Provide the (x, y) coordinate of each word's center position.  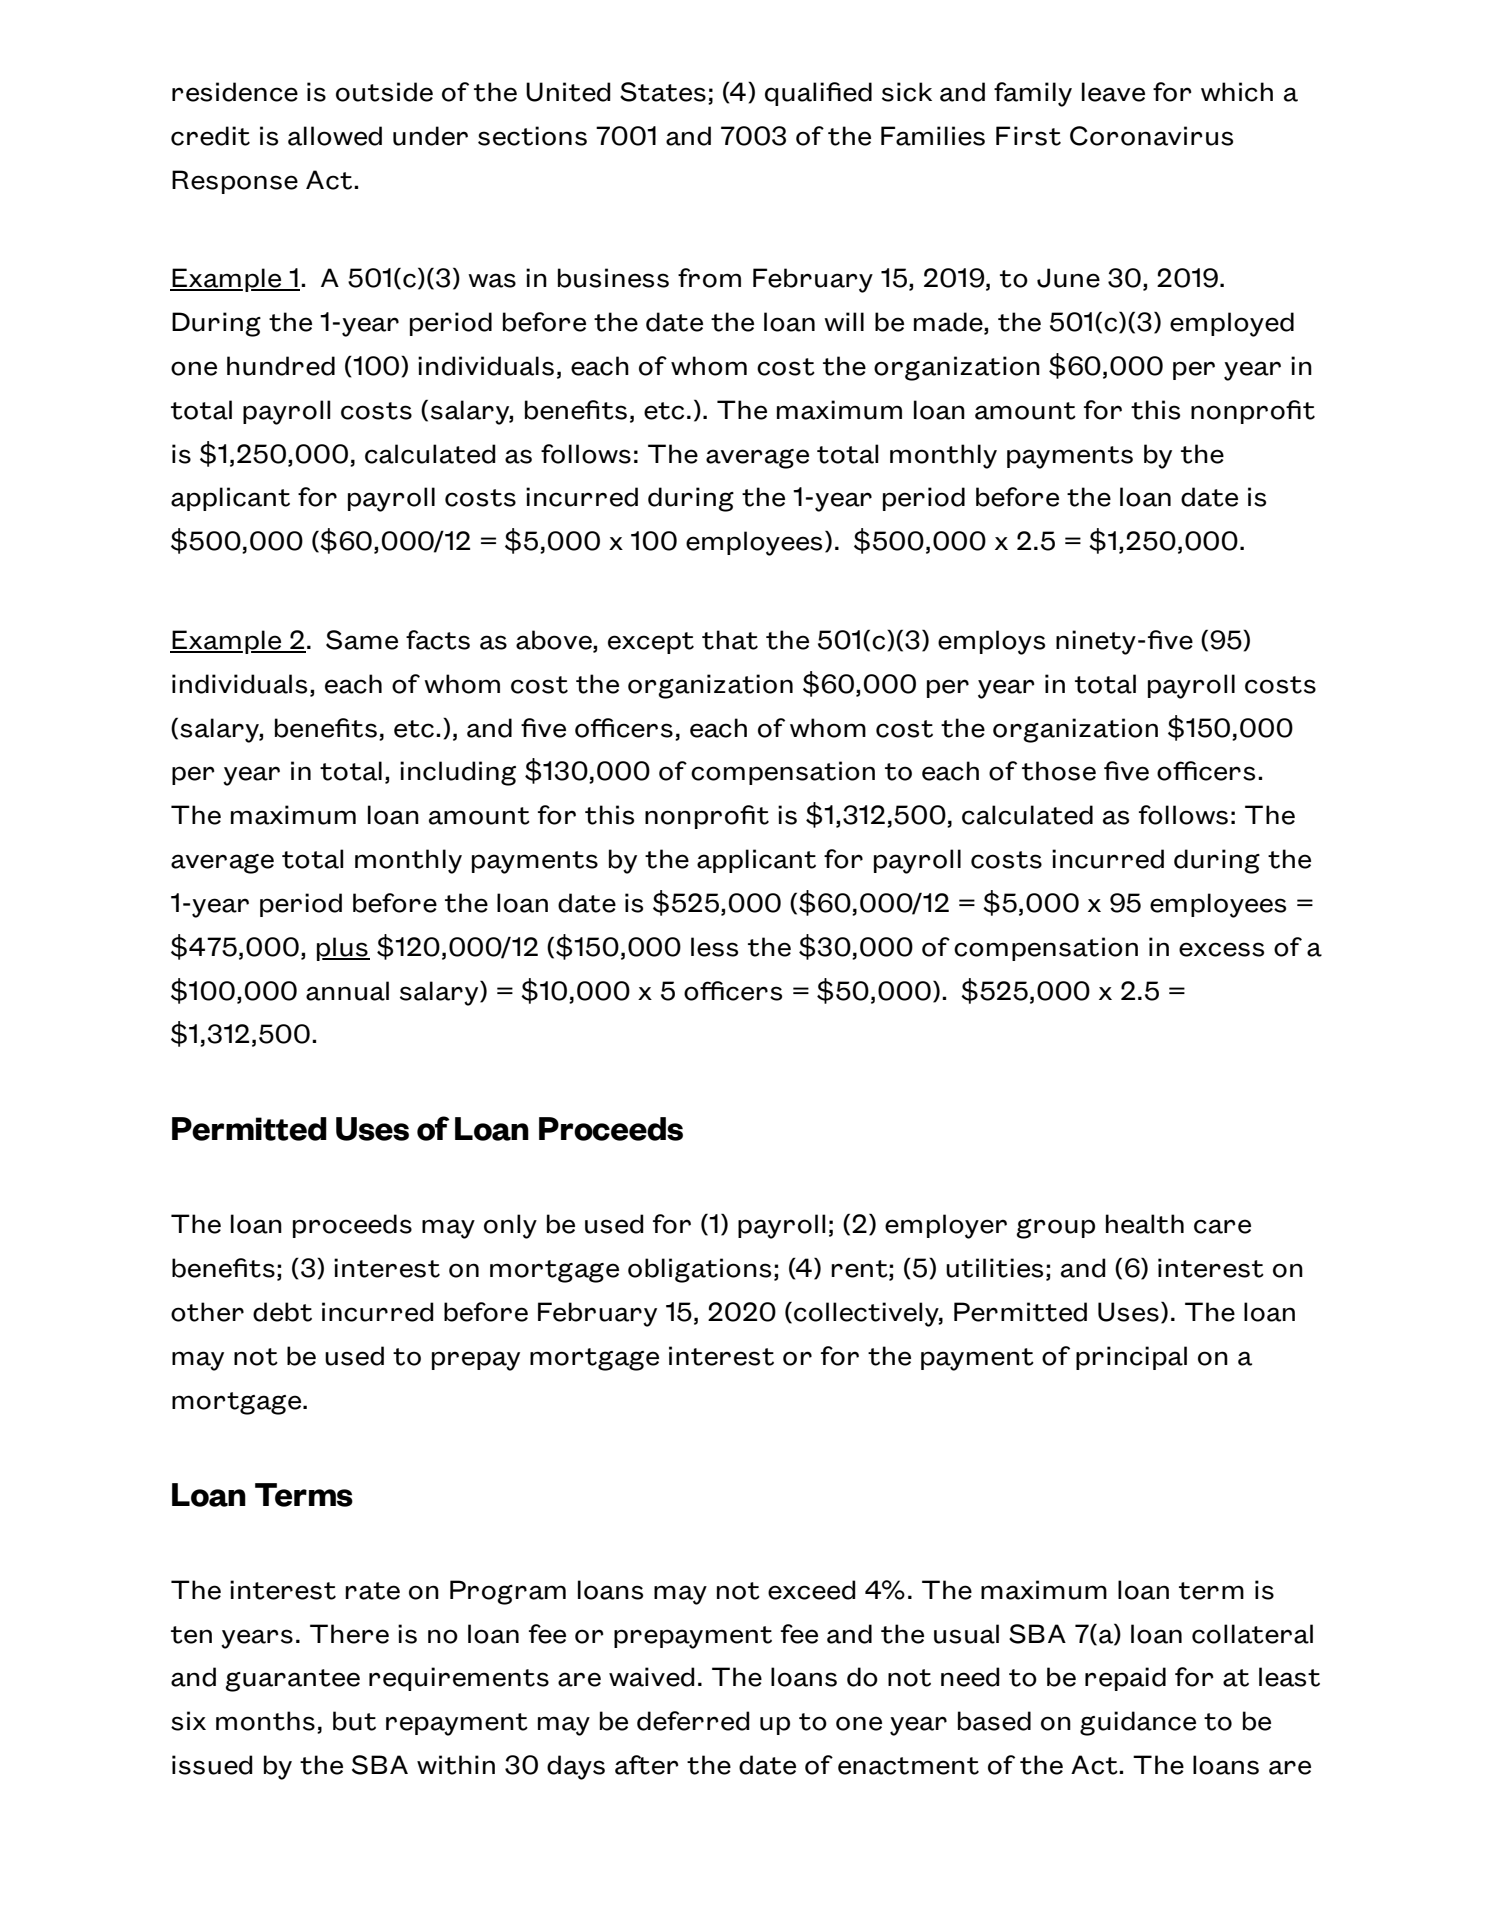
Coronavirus (1151, 136)
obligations (699, 1270)
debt (282, 1312)
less (714, 947)
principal (1131, 1358)
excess (1221, 949)
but (354, 1721)
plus (343, 949)
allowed (335, 136)
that (730, 640)
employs (991, 642)
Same (362, 640)
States (663, 92)
